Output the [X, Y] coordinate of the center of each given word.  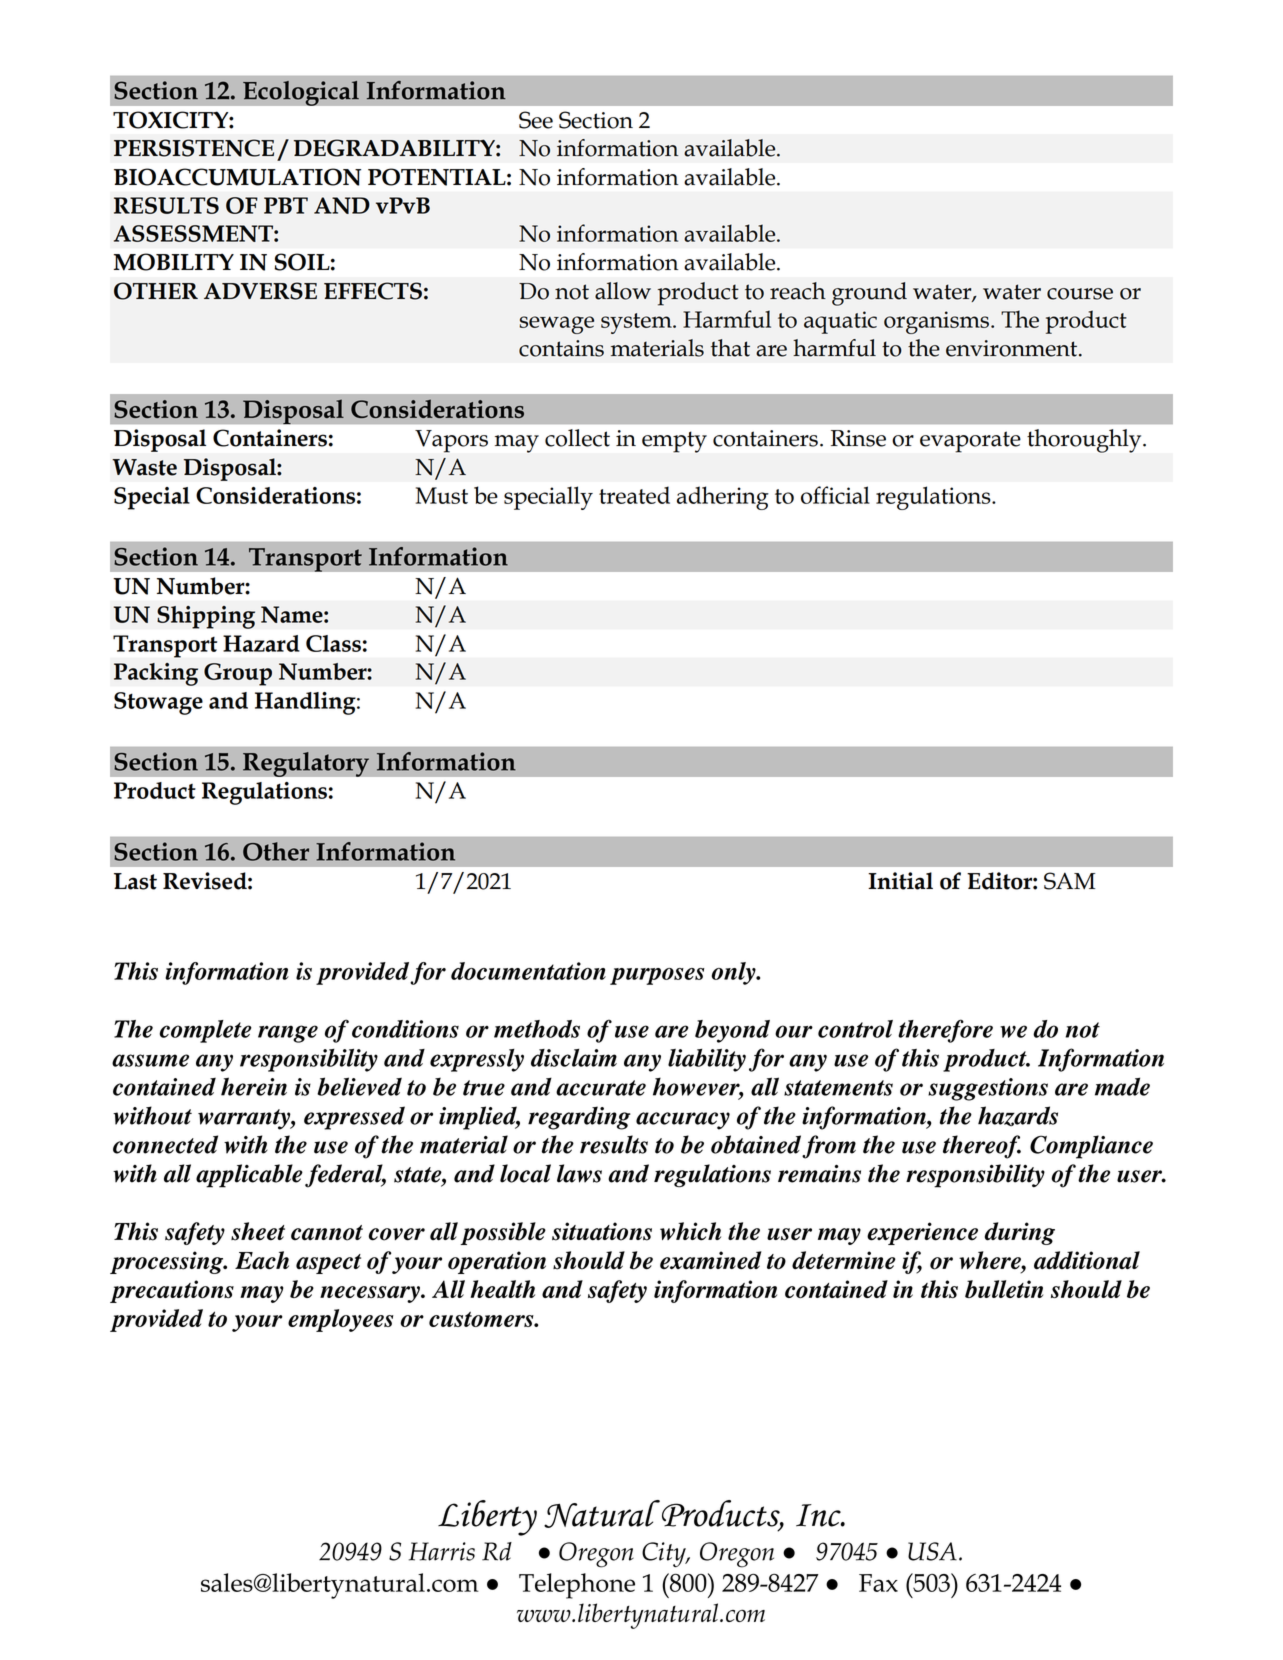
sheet [258, 1231]
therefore [945, 1031]
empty [674, 442]
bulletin [1004, 1289]
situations [602, 1231]
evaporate [970, 442]
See [536, 120]
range [288, 1034]
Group [238, 674]
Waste [144, 467]
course [1080, 294]
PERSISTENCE [194, 148]
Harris [442, 1551]
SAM [1069, 881]
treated [634, 495]
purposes [657, 976]
